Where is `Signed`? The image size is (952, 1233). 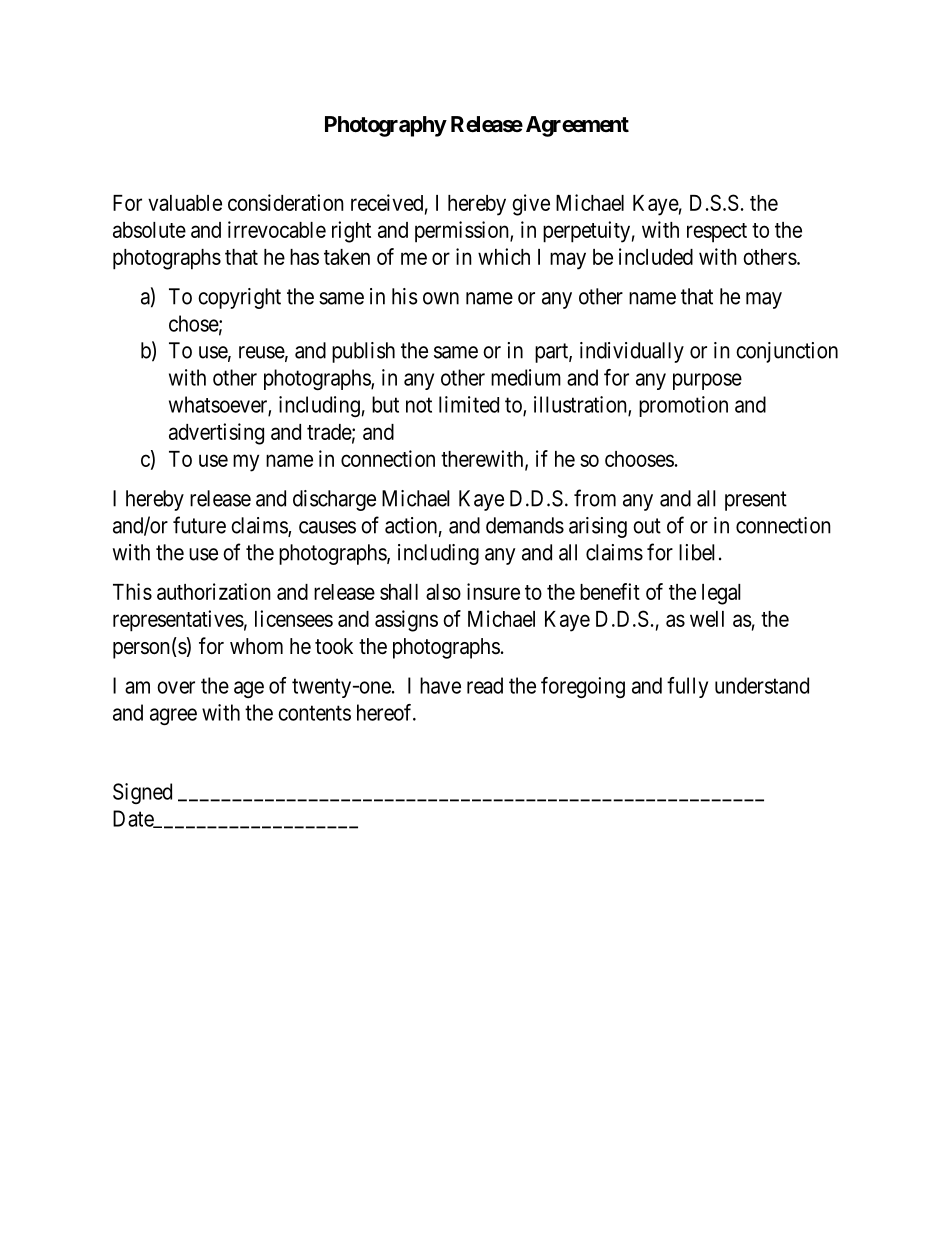 Signed is located at coordinates (142, 793).
